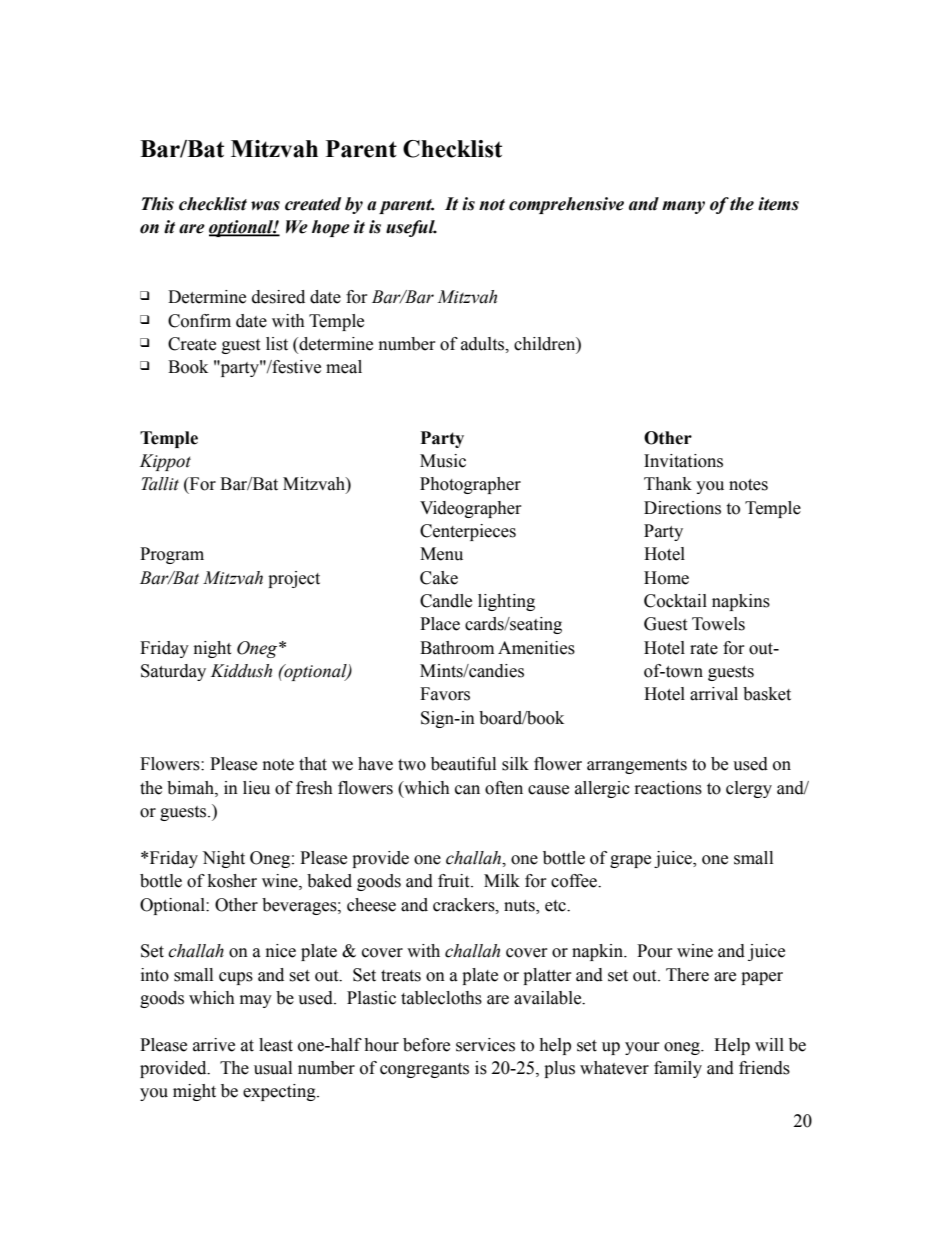 The height and width of the document is (1233, 952). What do you see at coordinates (683, 207) in the document?
I see `many` at bounding box center [683, 207].
